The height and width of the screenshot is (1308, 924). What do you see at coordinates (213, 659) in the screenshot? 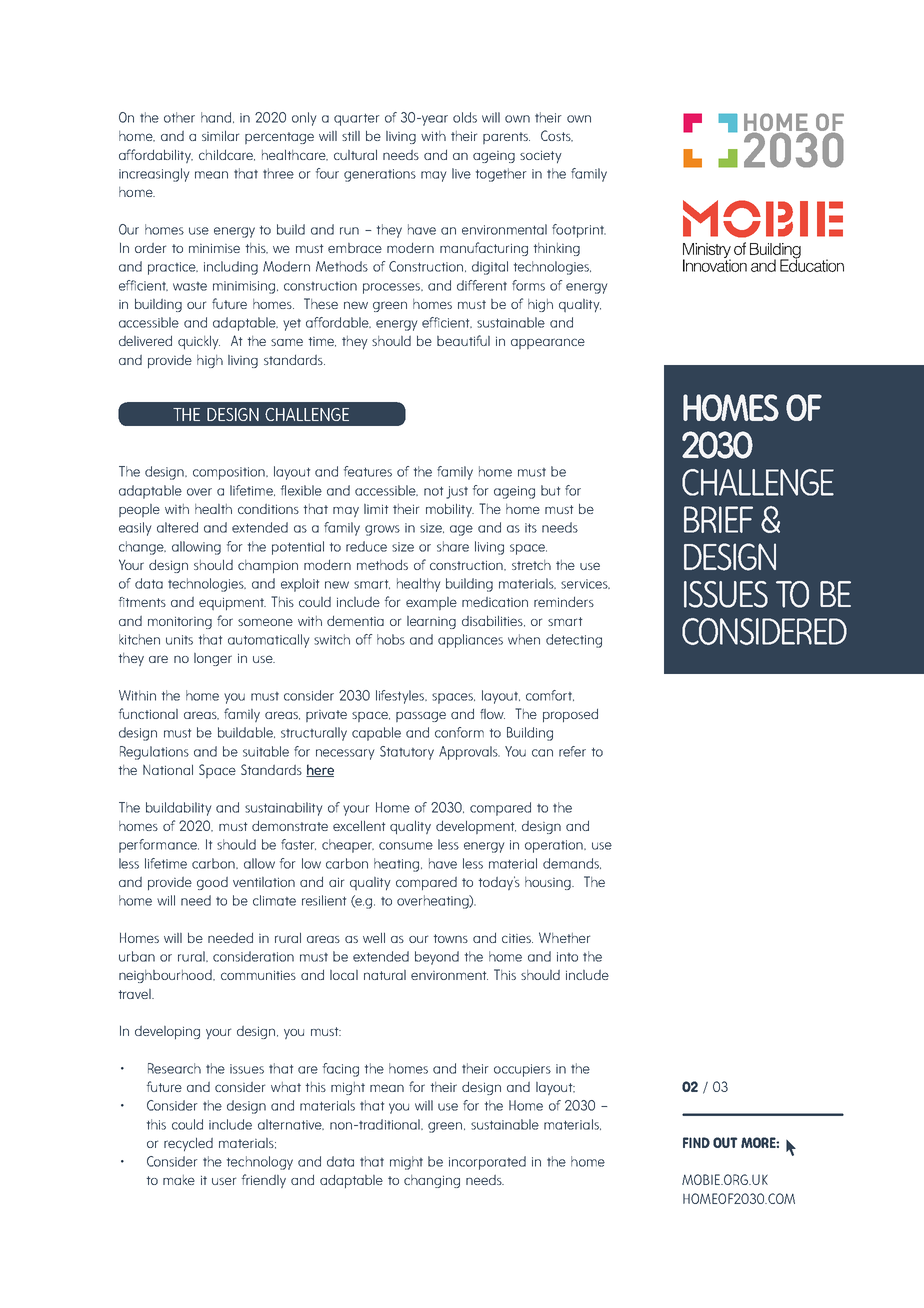
I see `longer` at bounding box center [213, 659].
